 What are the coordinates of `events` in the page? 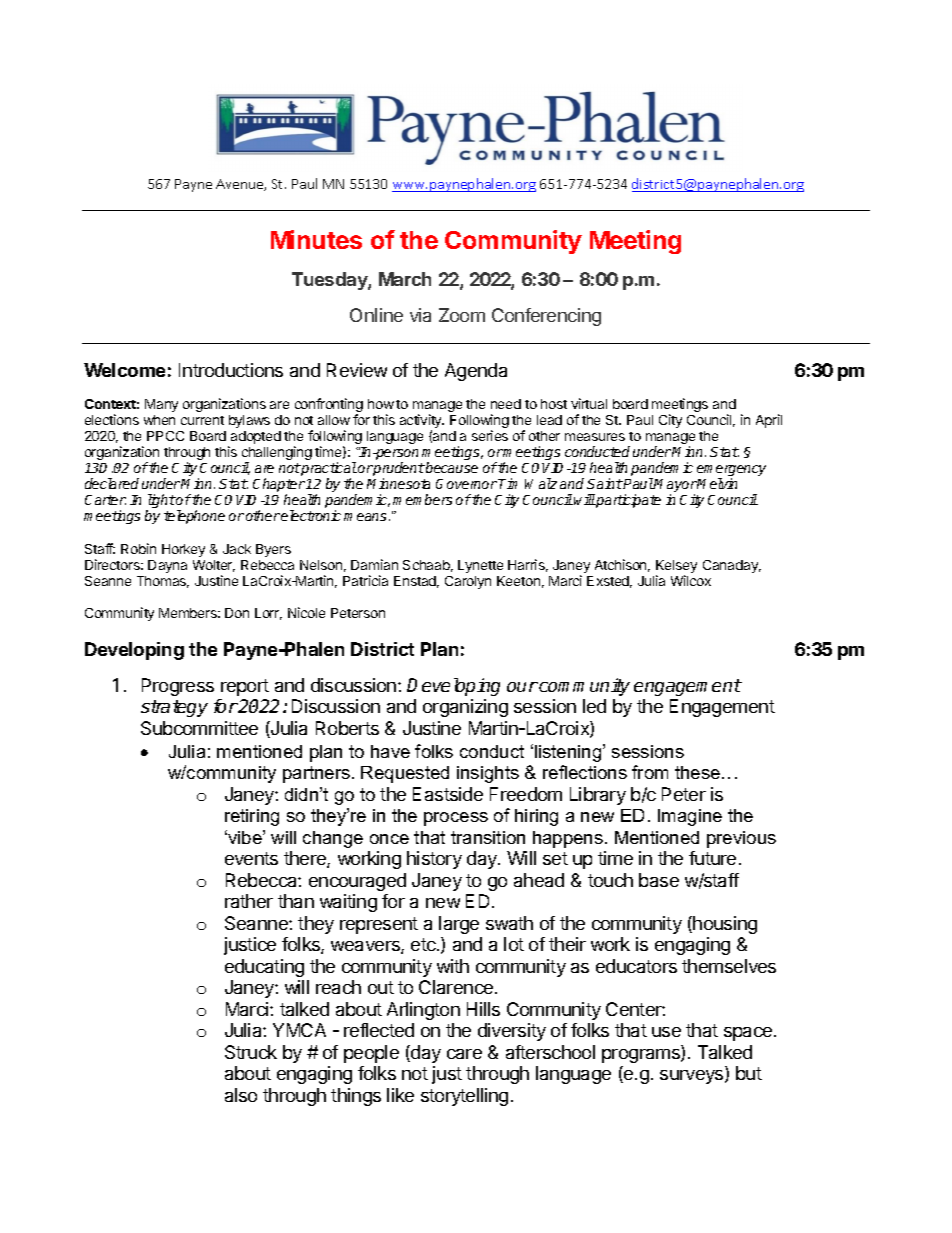 It's located at (251, 858).
